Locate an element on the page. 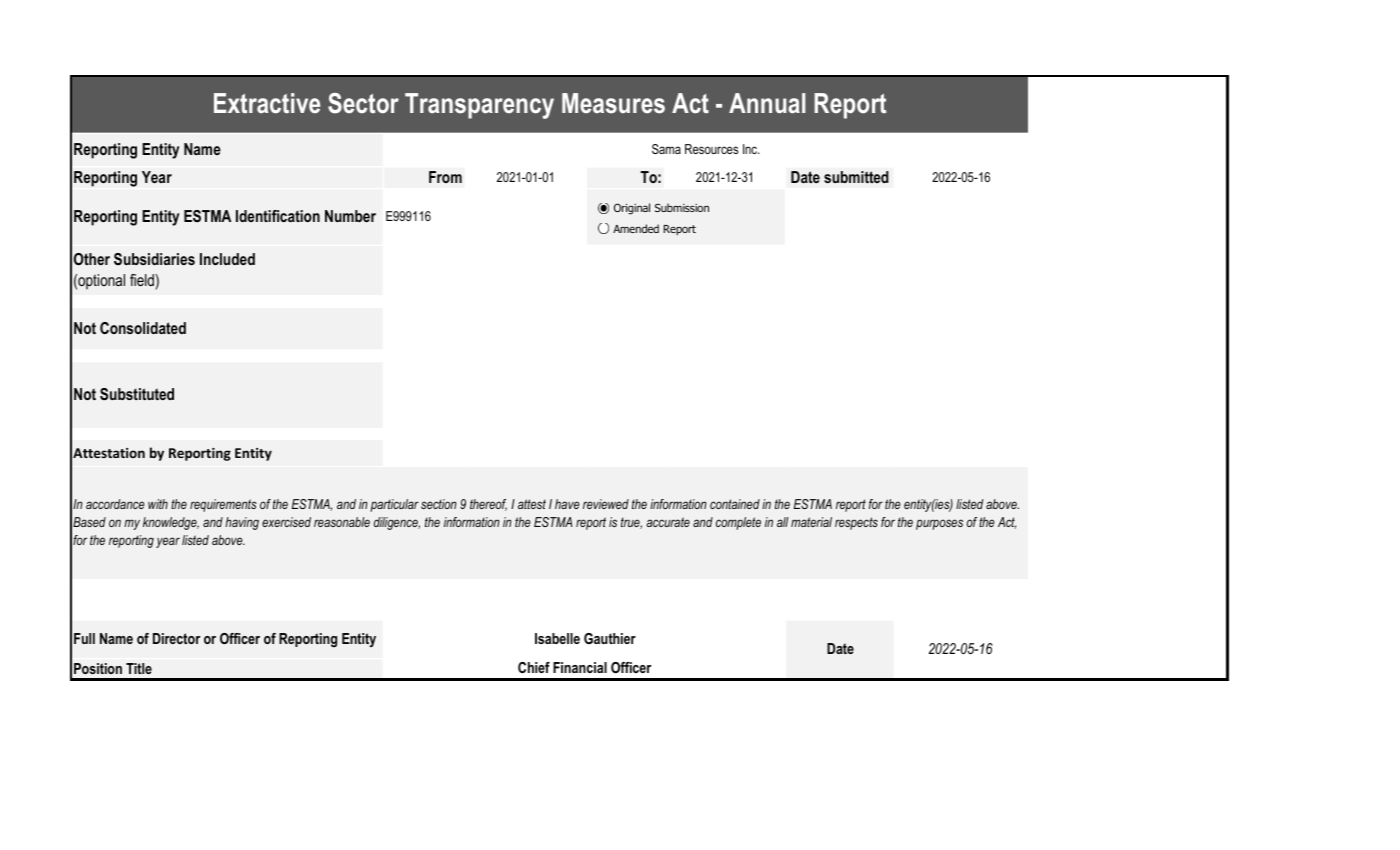 The image size is (1400, 850). Amended is located at coordinates (636, 228).
